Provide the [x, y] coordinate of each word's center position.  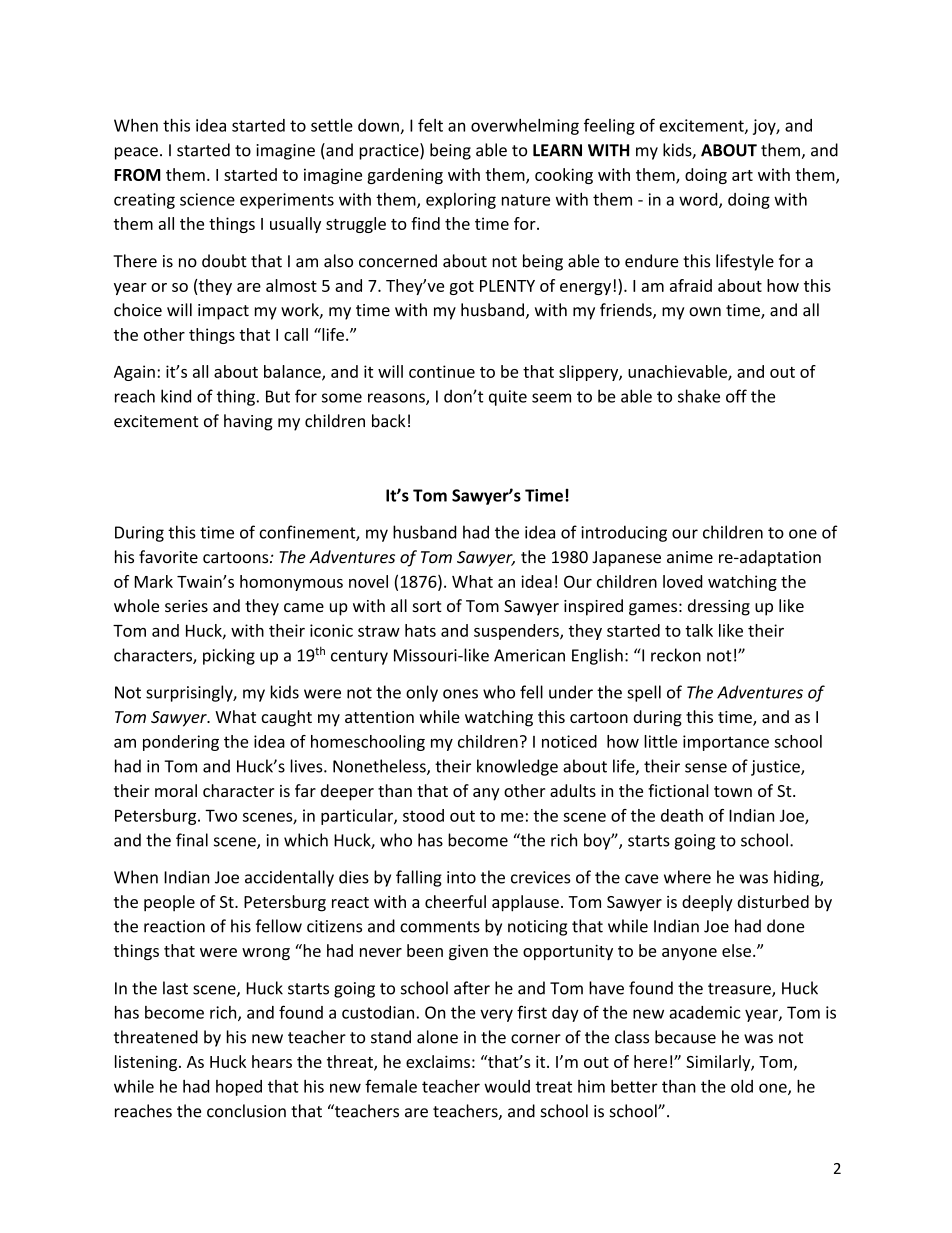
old [742, 1086]
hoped [239, 1088]
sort [427, 606]
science [207, 199]
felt [430, 125]
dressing [719, 607]
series [186, 606]
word [699, 200]
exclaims [438, 1061]
